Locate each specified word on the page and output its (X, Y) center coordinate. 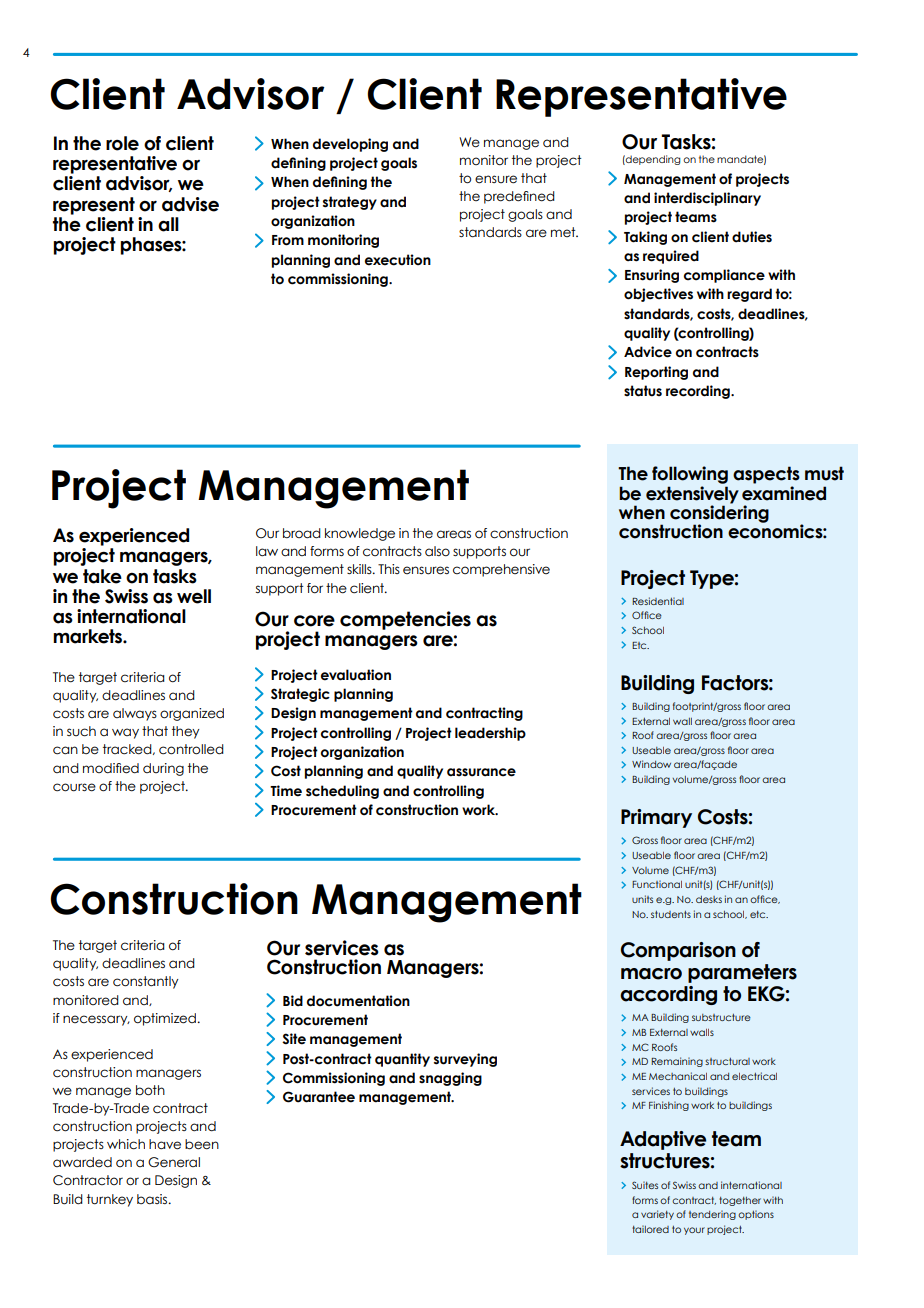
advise (190, 204)
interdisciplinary (707, 199)
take (102, 576)
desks (709, 899)
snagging (450, 1079)
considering (719, 514)
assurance (481, 772)
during (163, 769)
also (437, 551)
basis (153, 1199)
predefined (519, 197)
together (740, 1201)
